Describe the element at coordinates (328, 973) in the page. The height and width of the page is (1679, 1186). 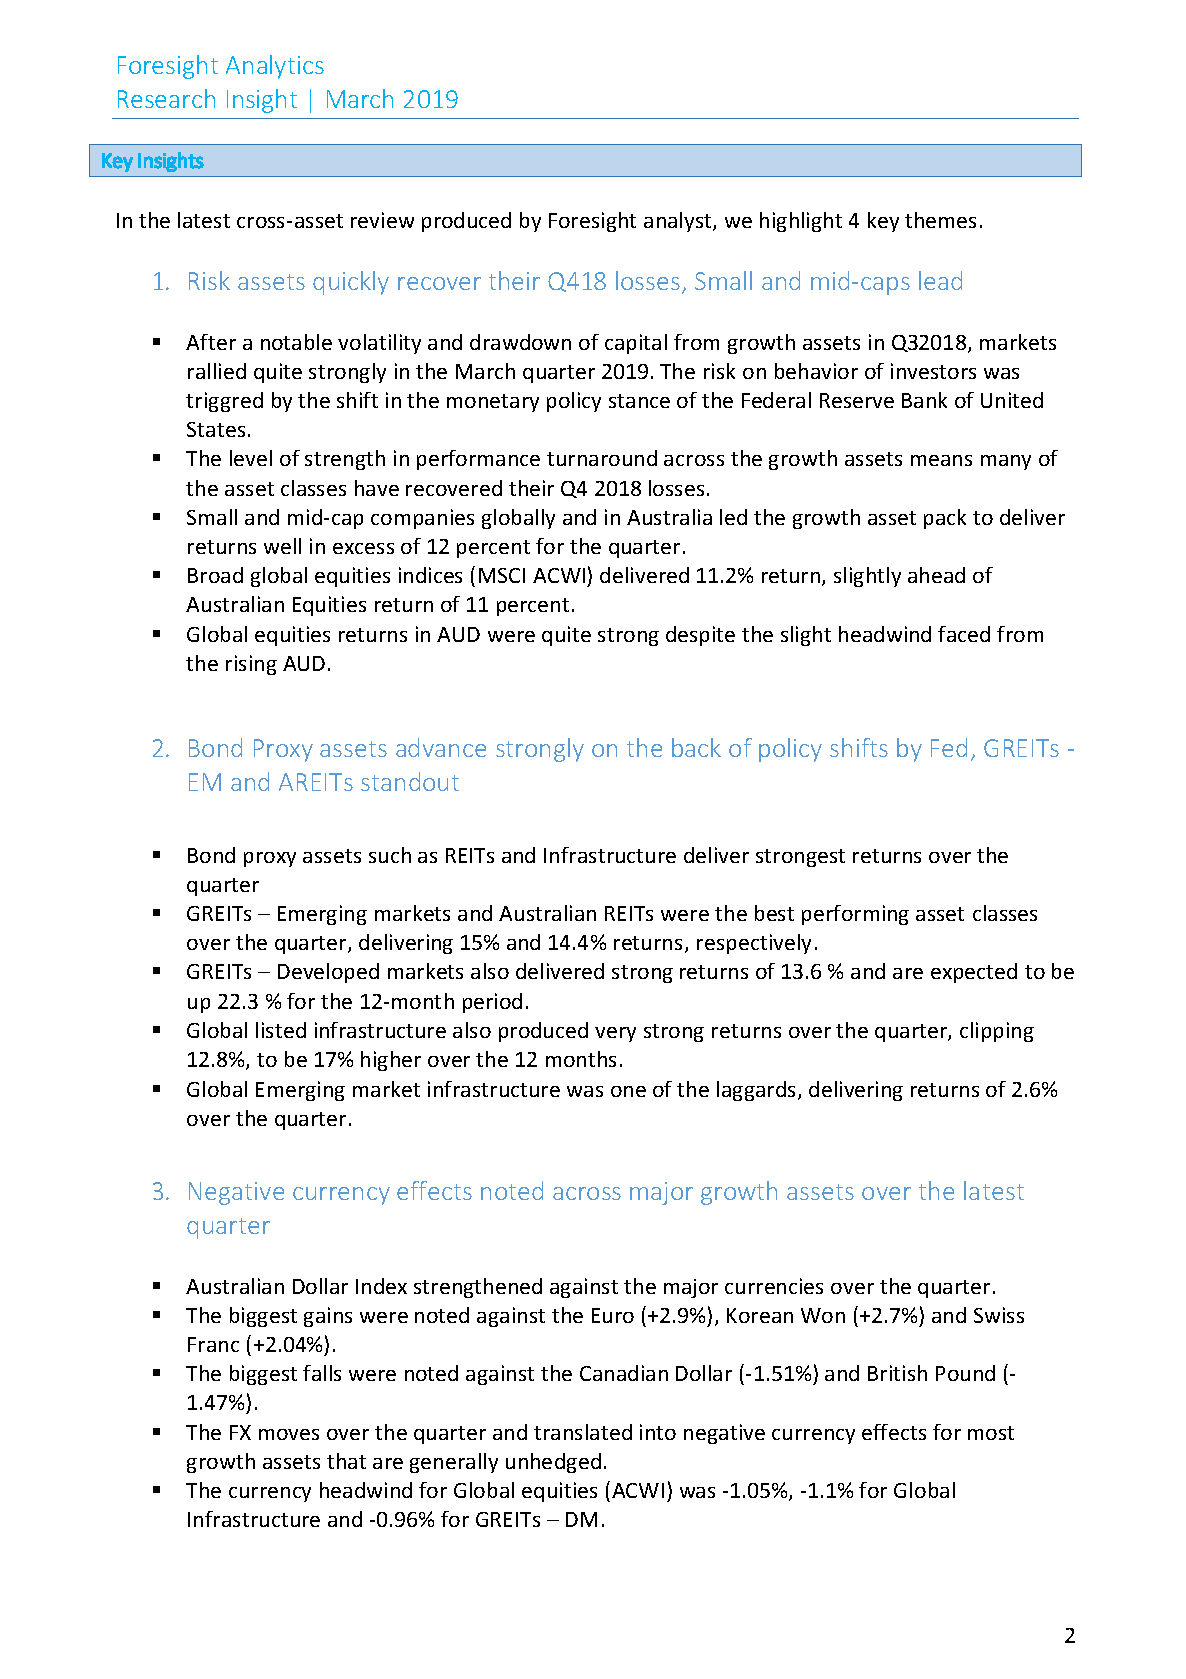
I see `Developed` at that location.
